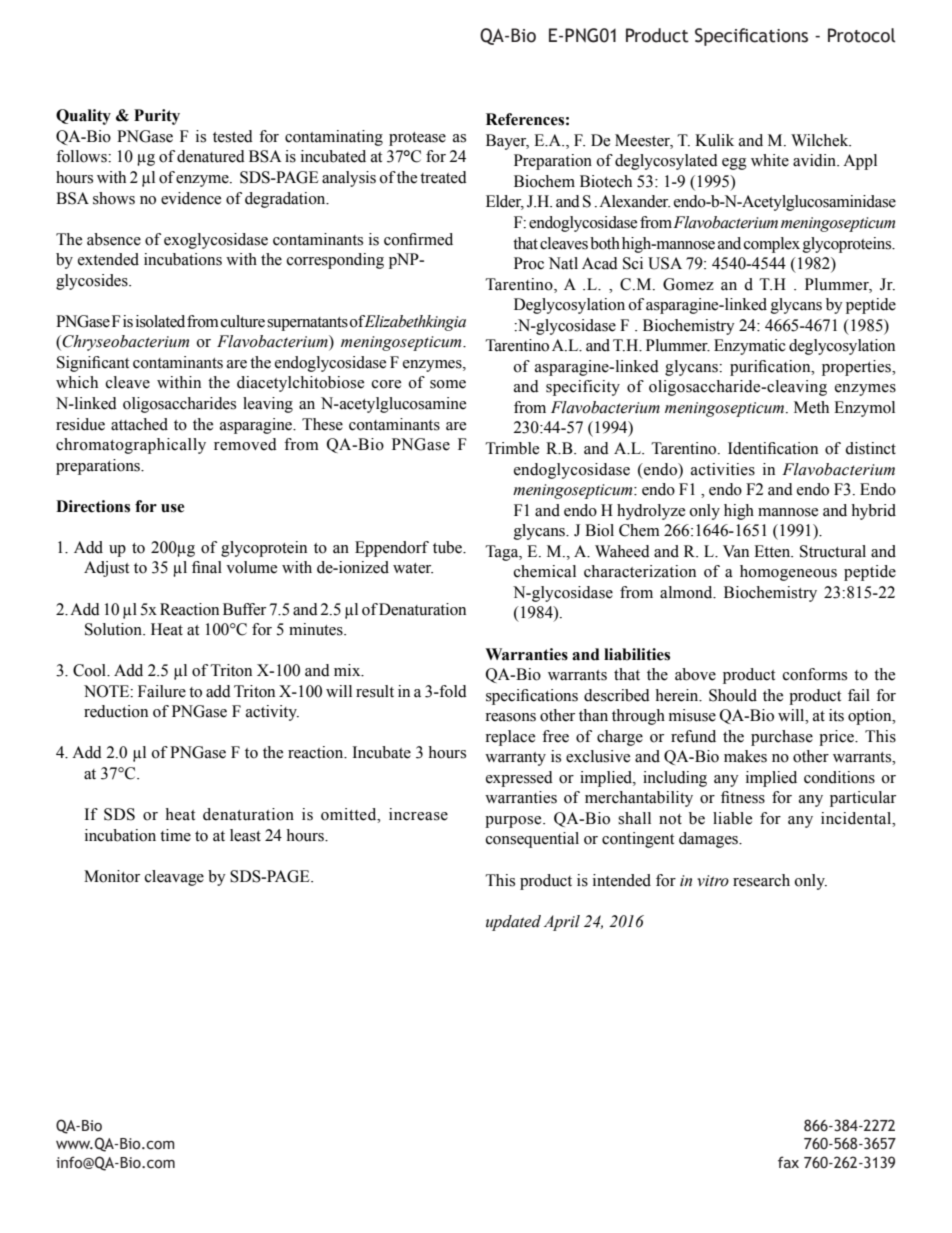 The width and height of the page is (952, 1233). What do you see at coordinates (448, 384) in the page?
I see `some` at bounding box center [448, 384].
